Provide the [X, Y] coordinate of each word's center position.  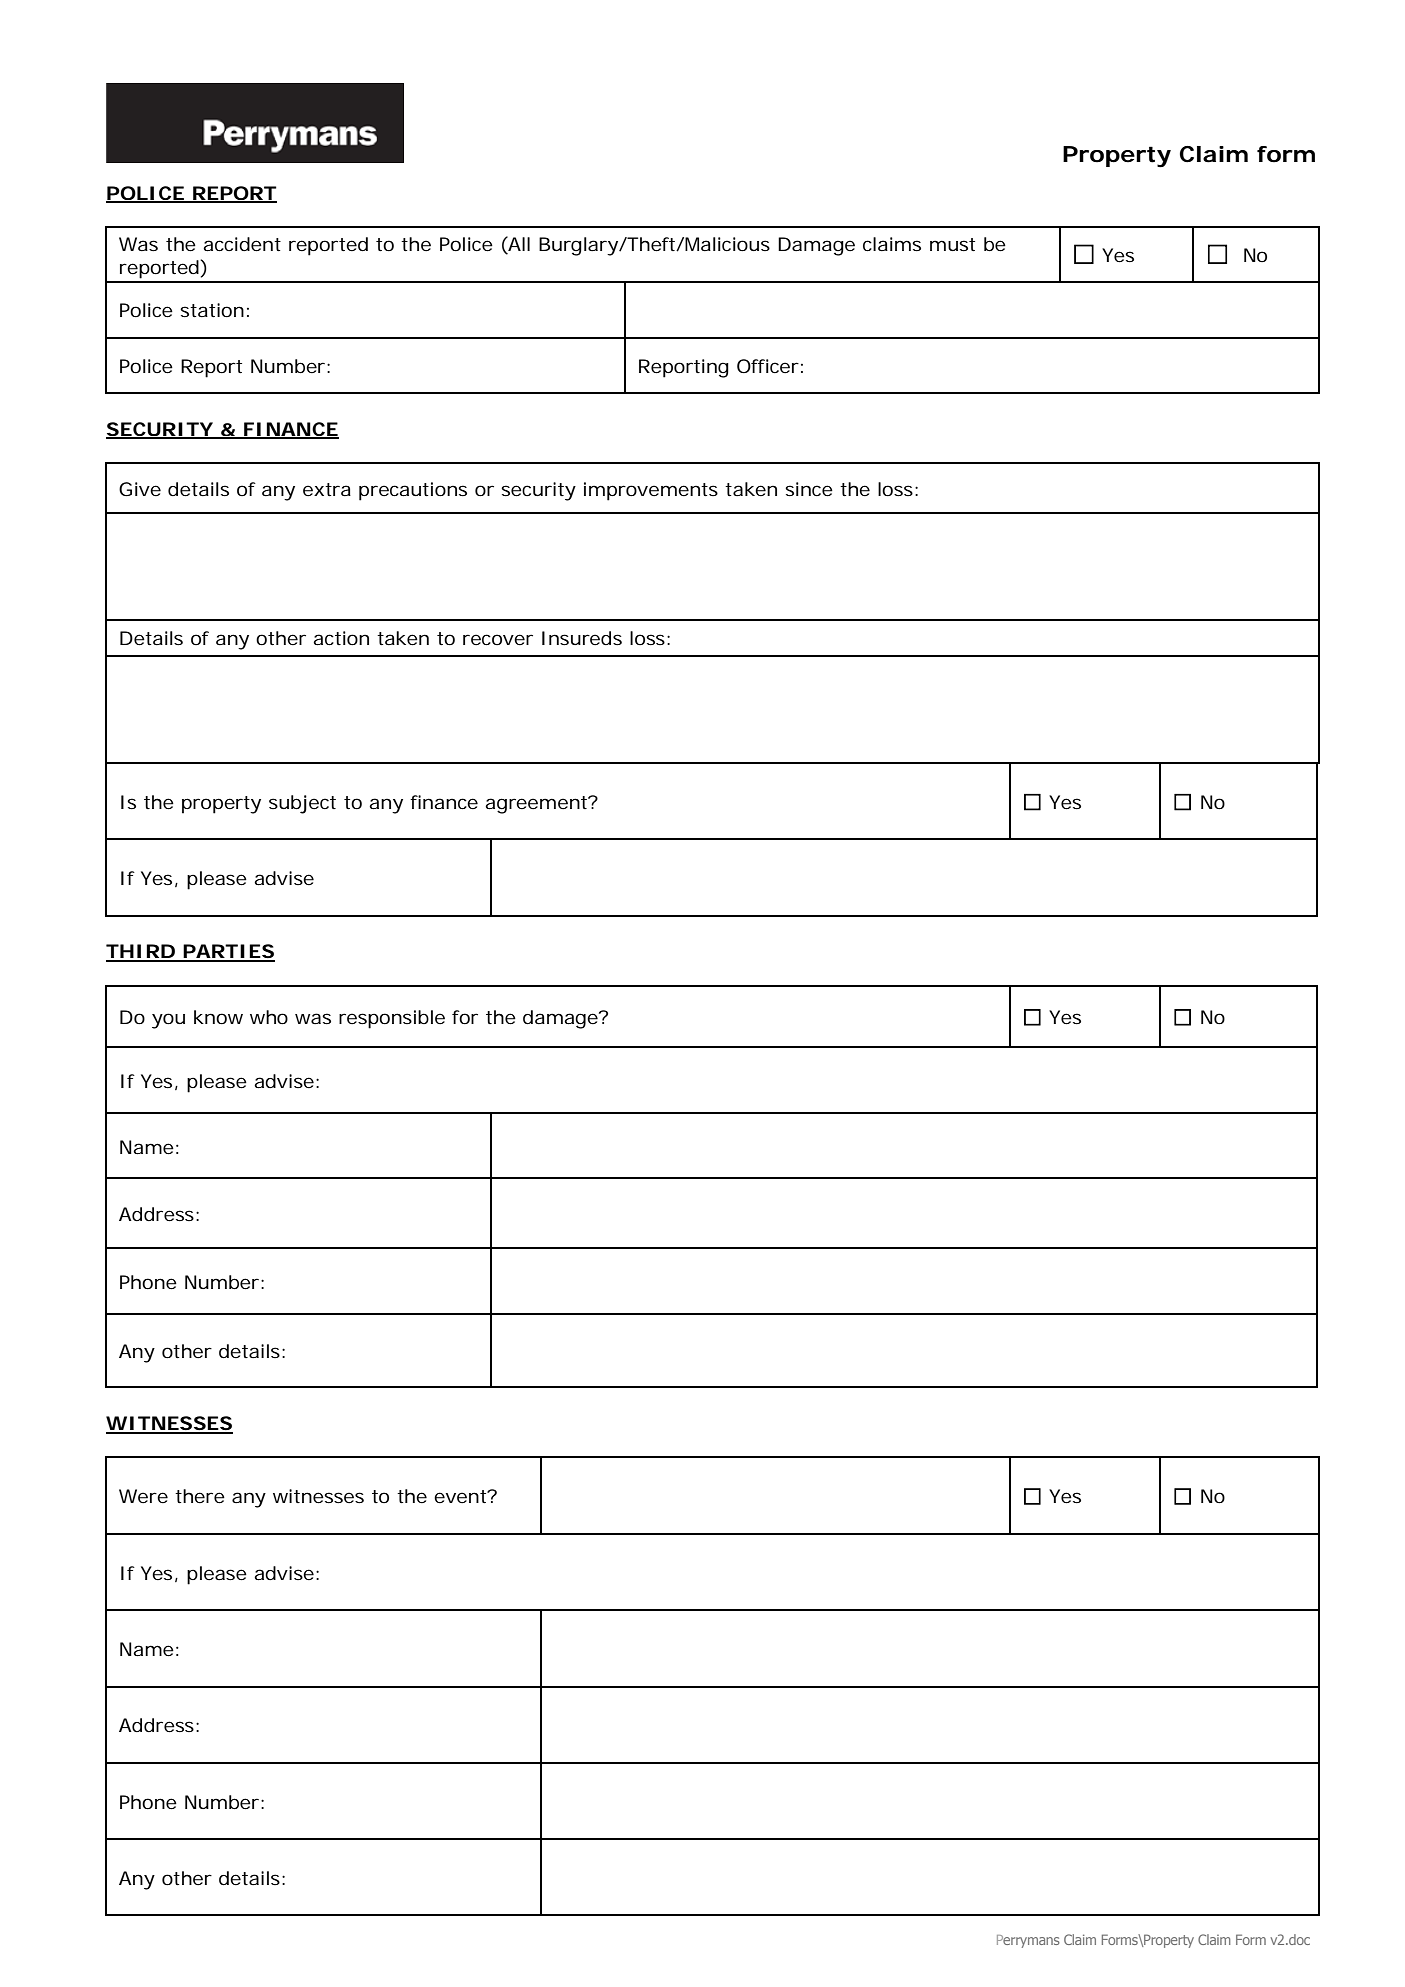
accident [242, 244]
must [952, 244]
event [462, 1496]
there [200, 1496]
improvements [651, 491]
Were [143, 1496]
